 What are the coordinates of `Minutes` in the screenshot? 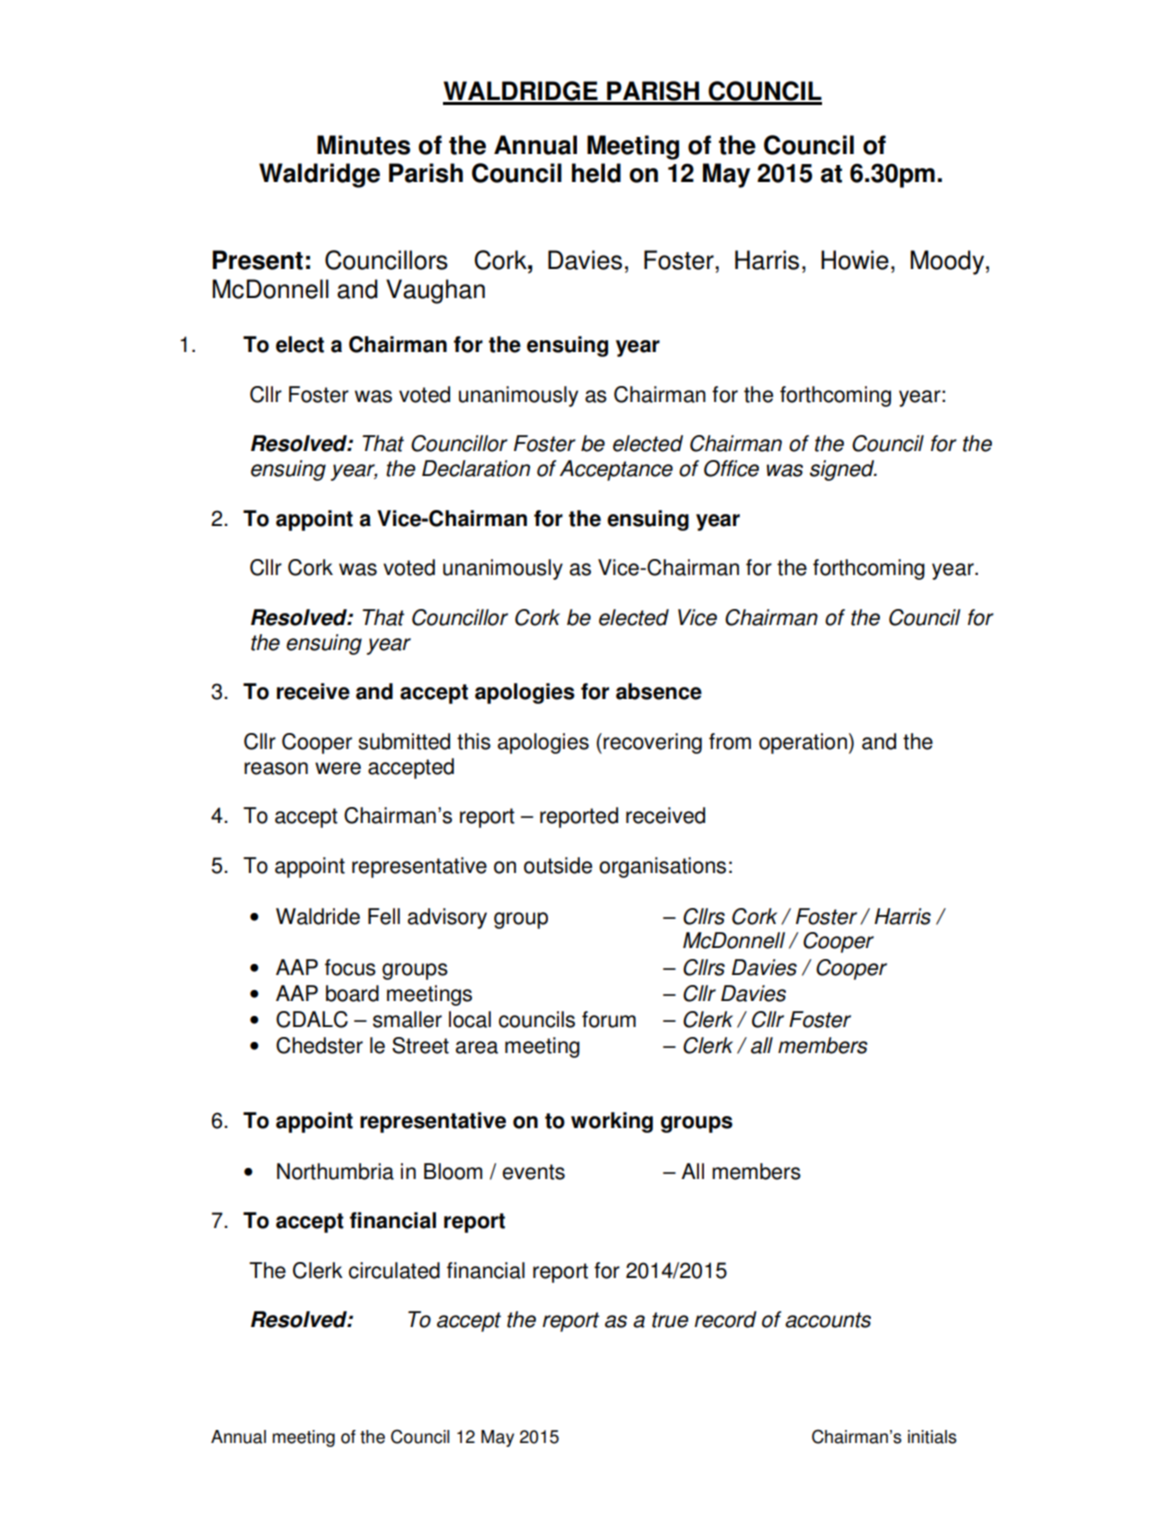 It's located at (363, 145).
